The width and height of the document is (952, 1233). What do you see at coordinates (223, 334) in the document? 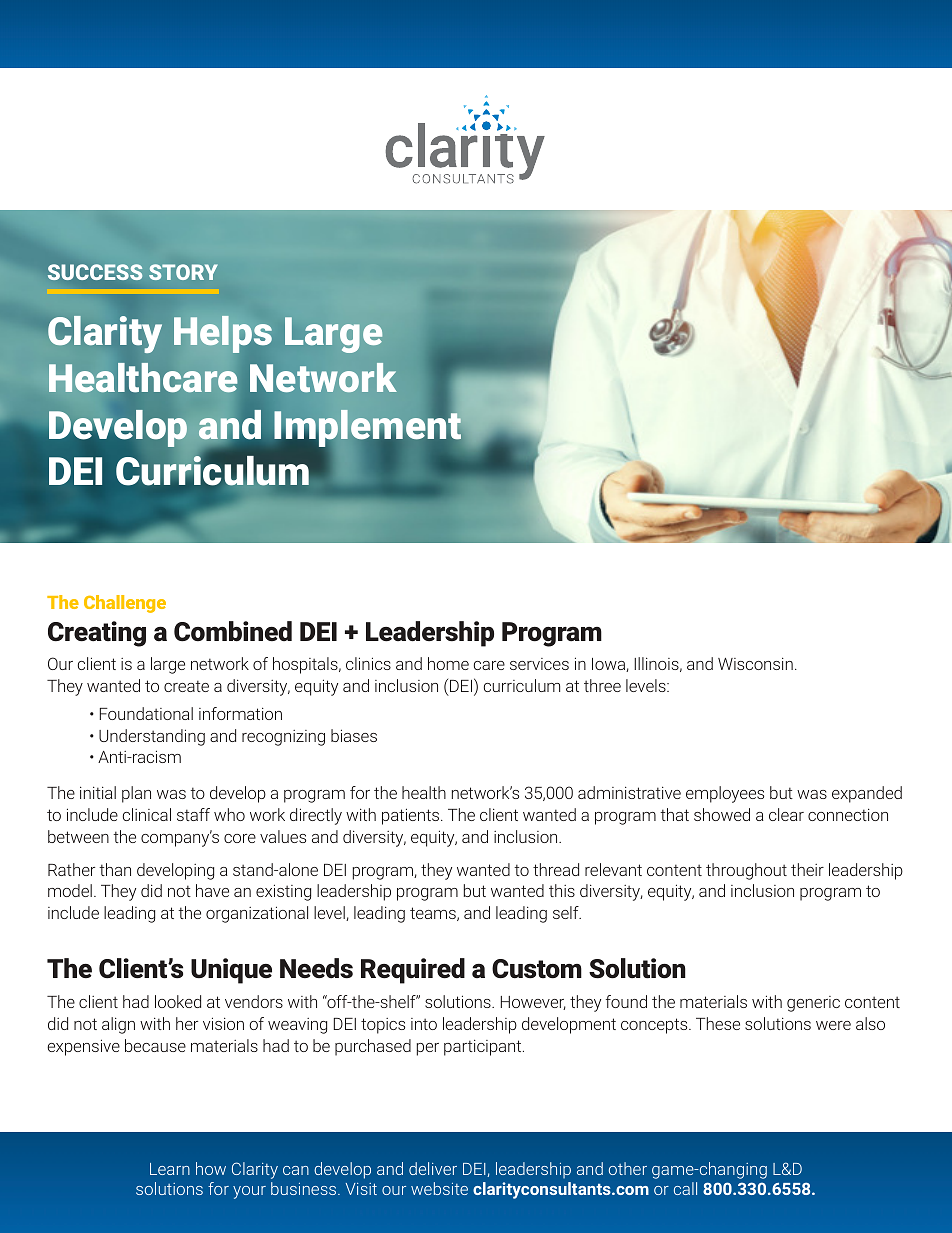
I see `Helps` at bounding box center [223, 334].
